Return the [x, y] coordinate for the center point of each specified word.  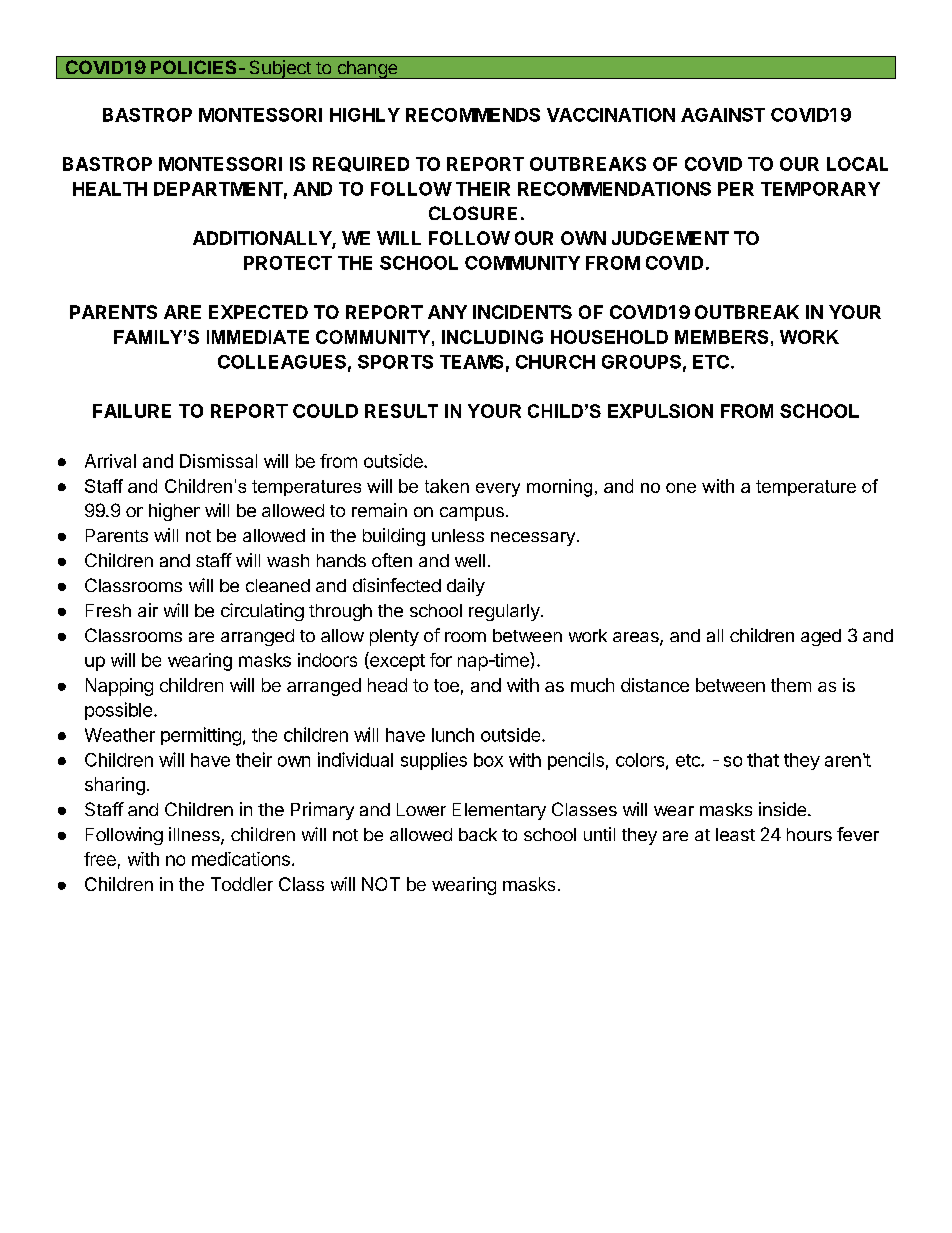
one [681, 488]
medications [241, 859]
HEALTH [110, 189]
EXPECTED [258, 312]
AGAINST [723, 115]
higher [174, 512]
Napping [119, 687]
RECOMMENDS [473, 115]
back [478, 834]
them [791, 685]
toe [446, 685]
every [498, 490]
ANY [447, 312]
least [735, 834]
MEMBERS [721, 337]
